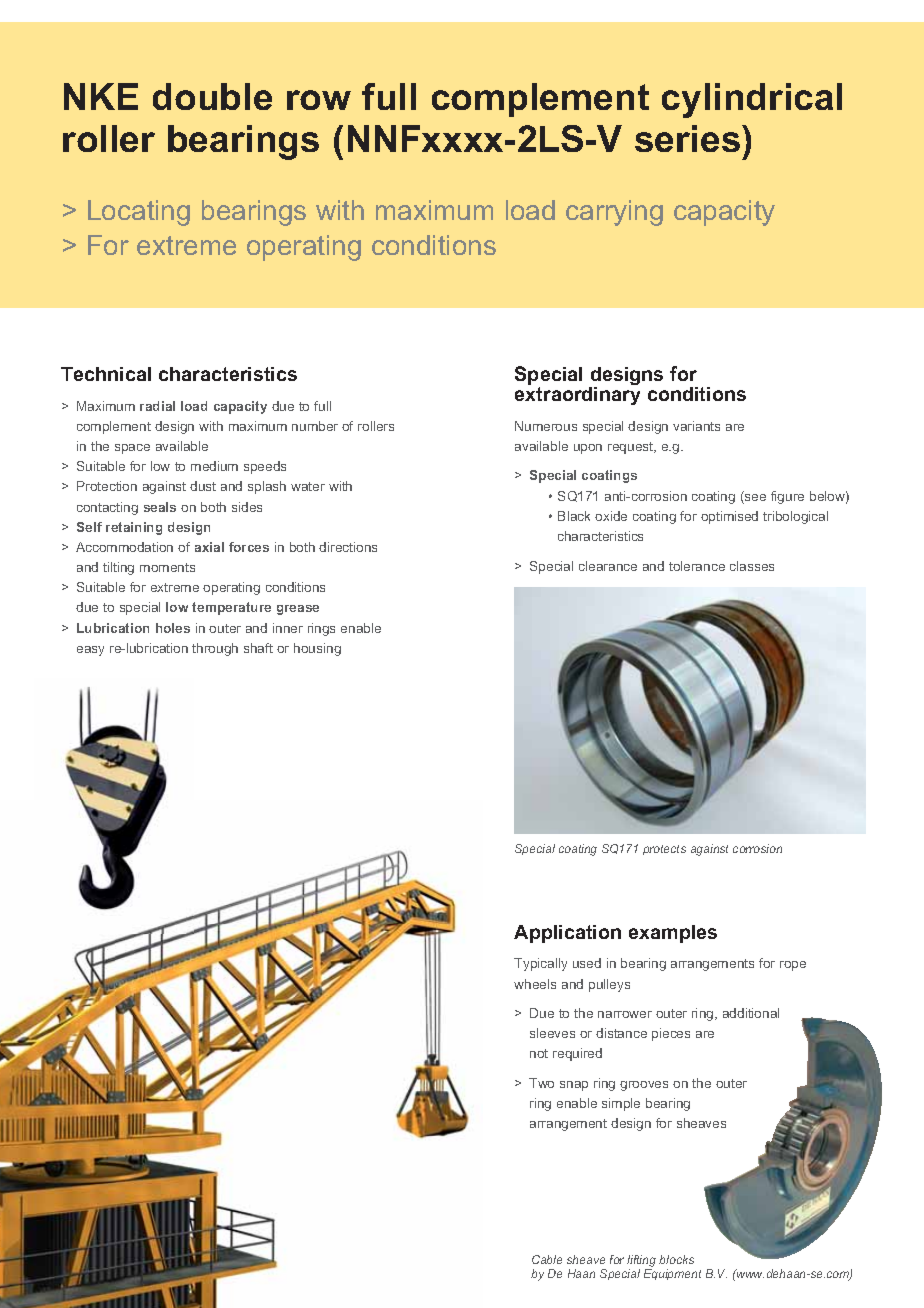 Image resolution: width=924 pixels, height=1308 pixels. Describe the element at coordinates (348, 547) in the document. I see `directions` at that location.
